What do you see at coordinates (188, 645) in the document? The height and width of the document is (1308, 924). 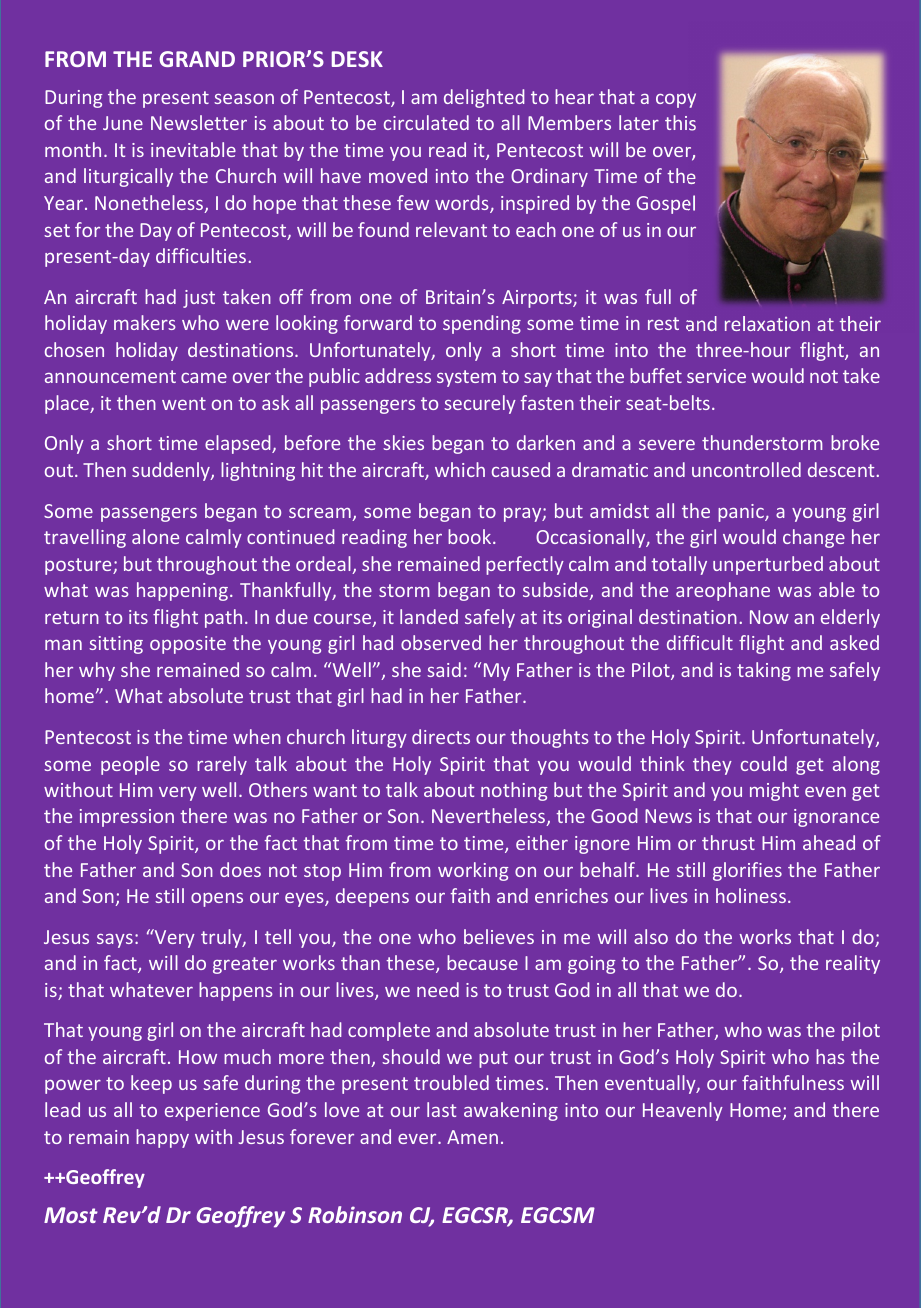 I see `opposite` at bounding box center [188, 645].
